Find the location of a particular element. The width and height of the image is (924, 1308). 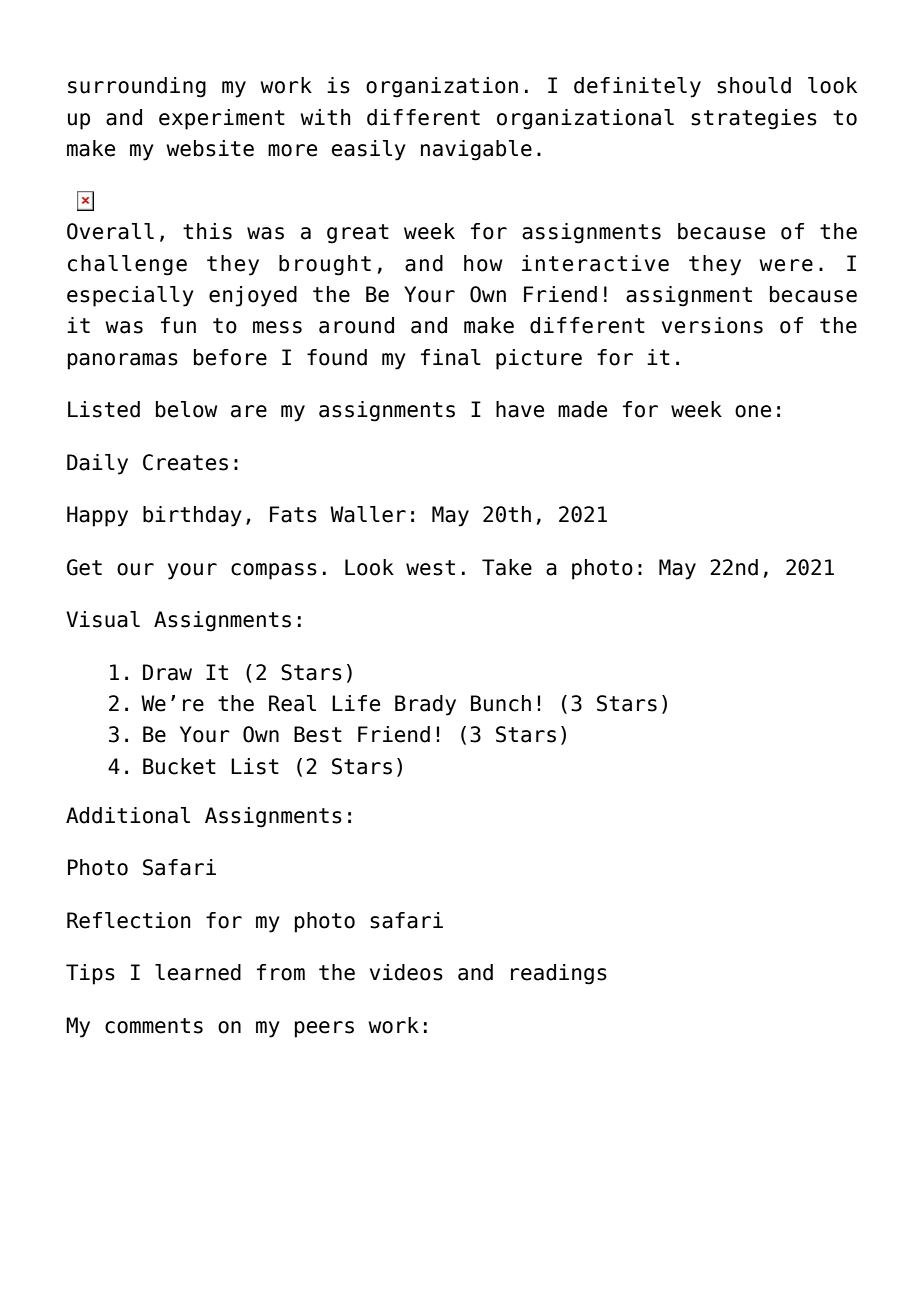

birthday is located at coordinates (192, 516).
